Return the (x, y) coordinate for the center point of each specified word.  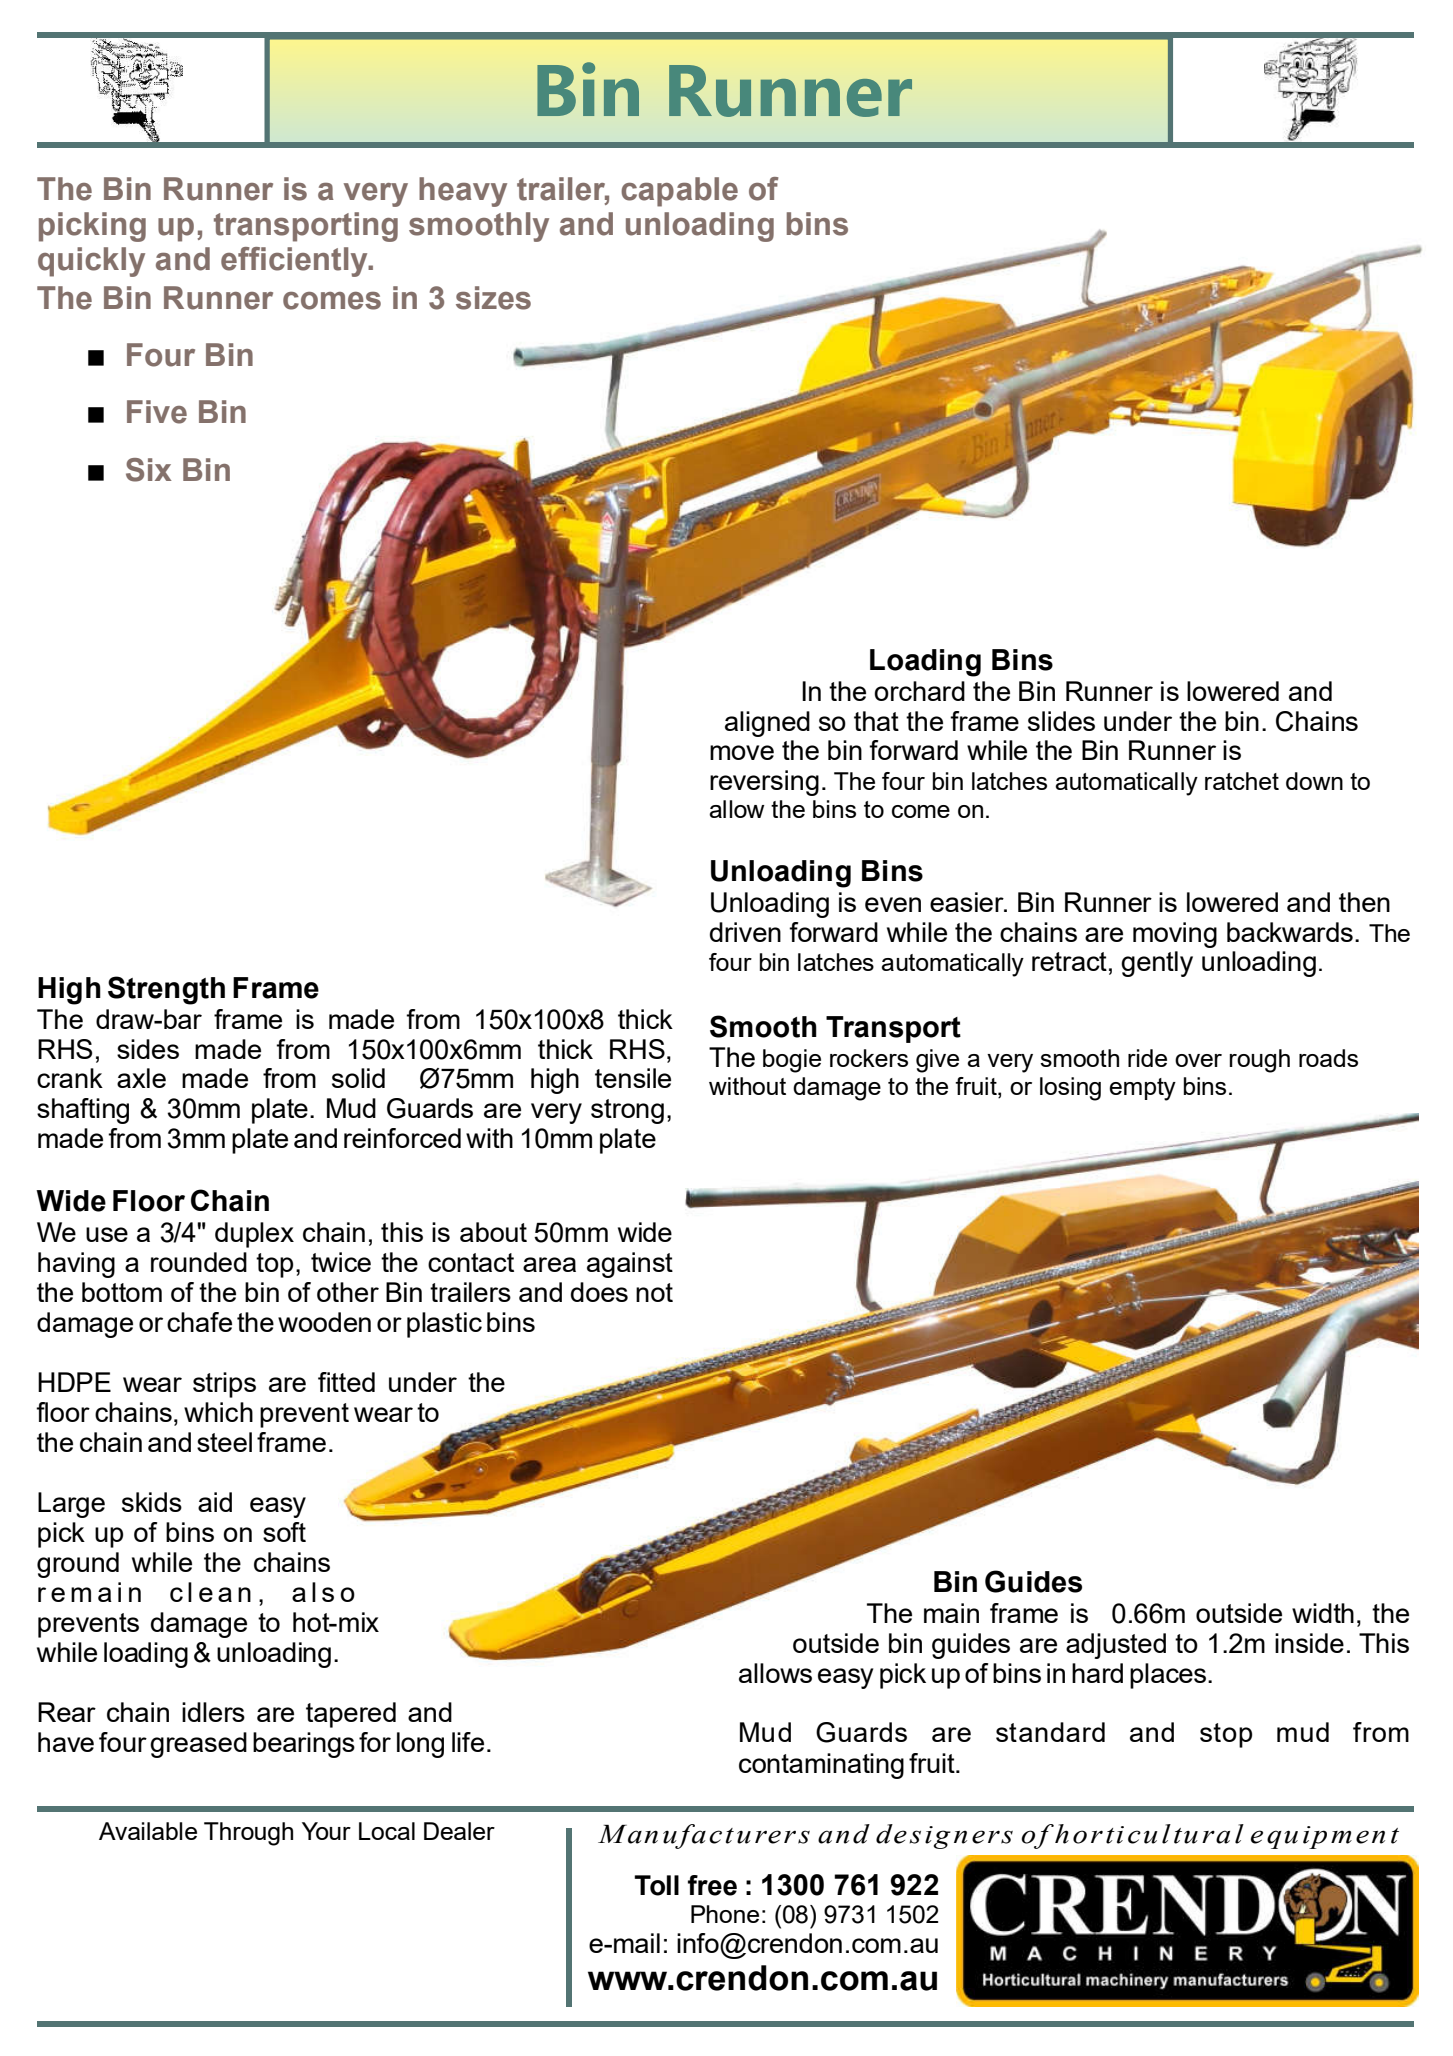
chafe (199, 1322)
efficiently (295, 262)
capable (679, 192)
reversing (764, 783)
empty (1142, 1089)
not (654, 1292)
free (712, 1885)
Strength (166, 990)
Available (148, 1831)
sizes (493, 298)
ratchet (1242, 781)
